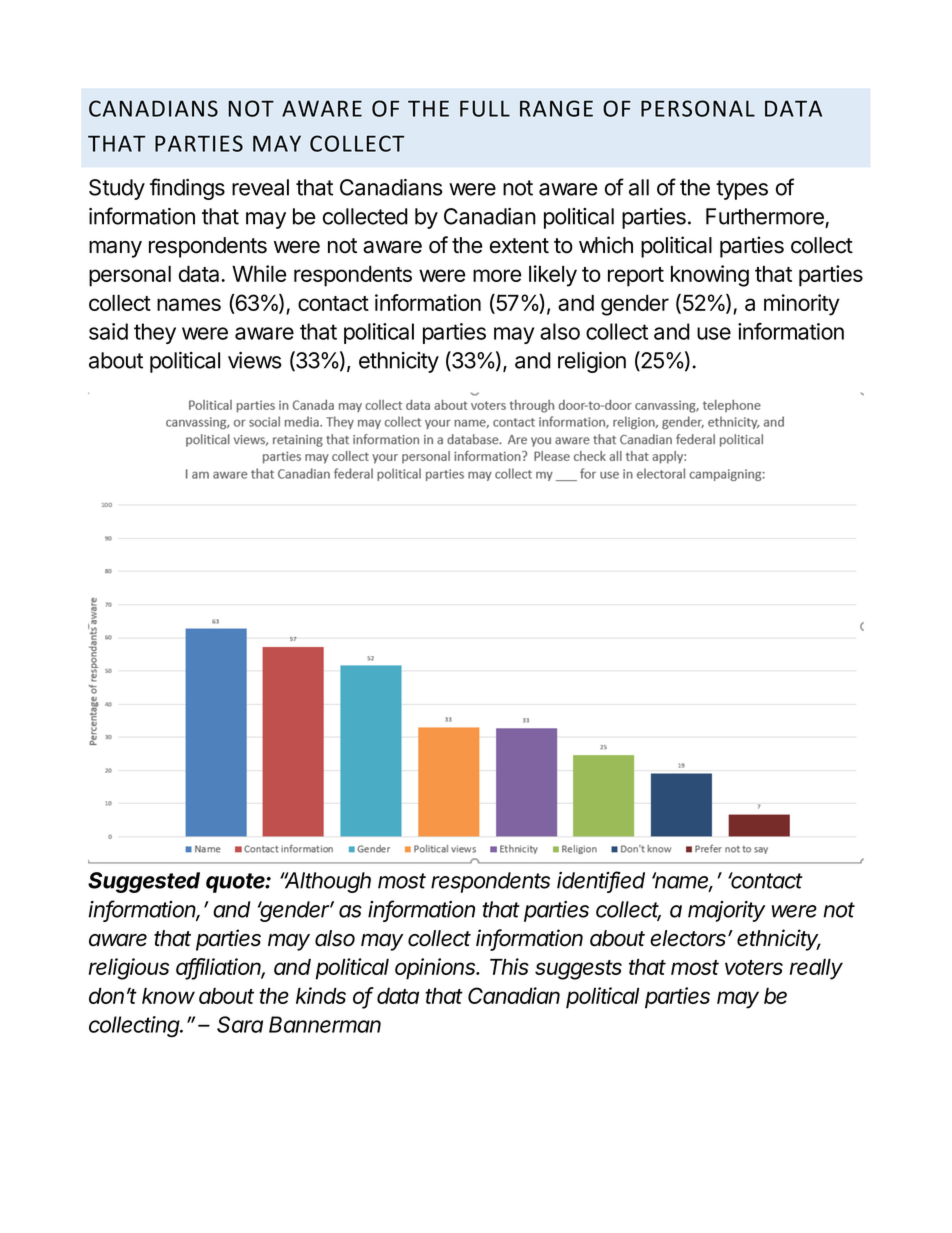  Describe the element at coordinates (754, 967) in the screenshot. I see `voters` at that location.
